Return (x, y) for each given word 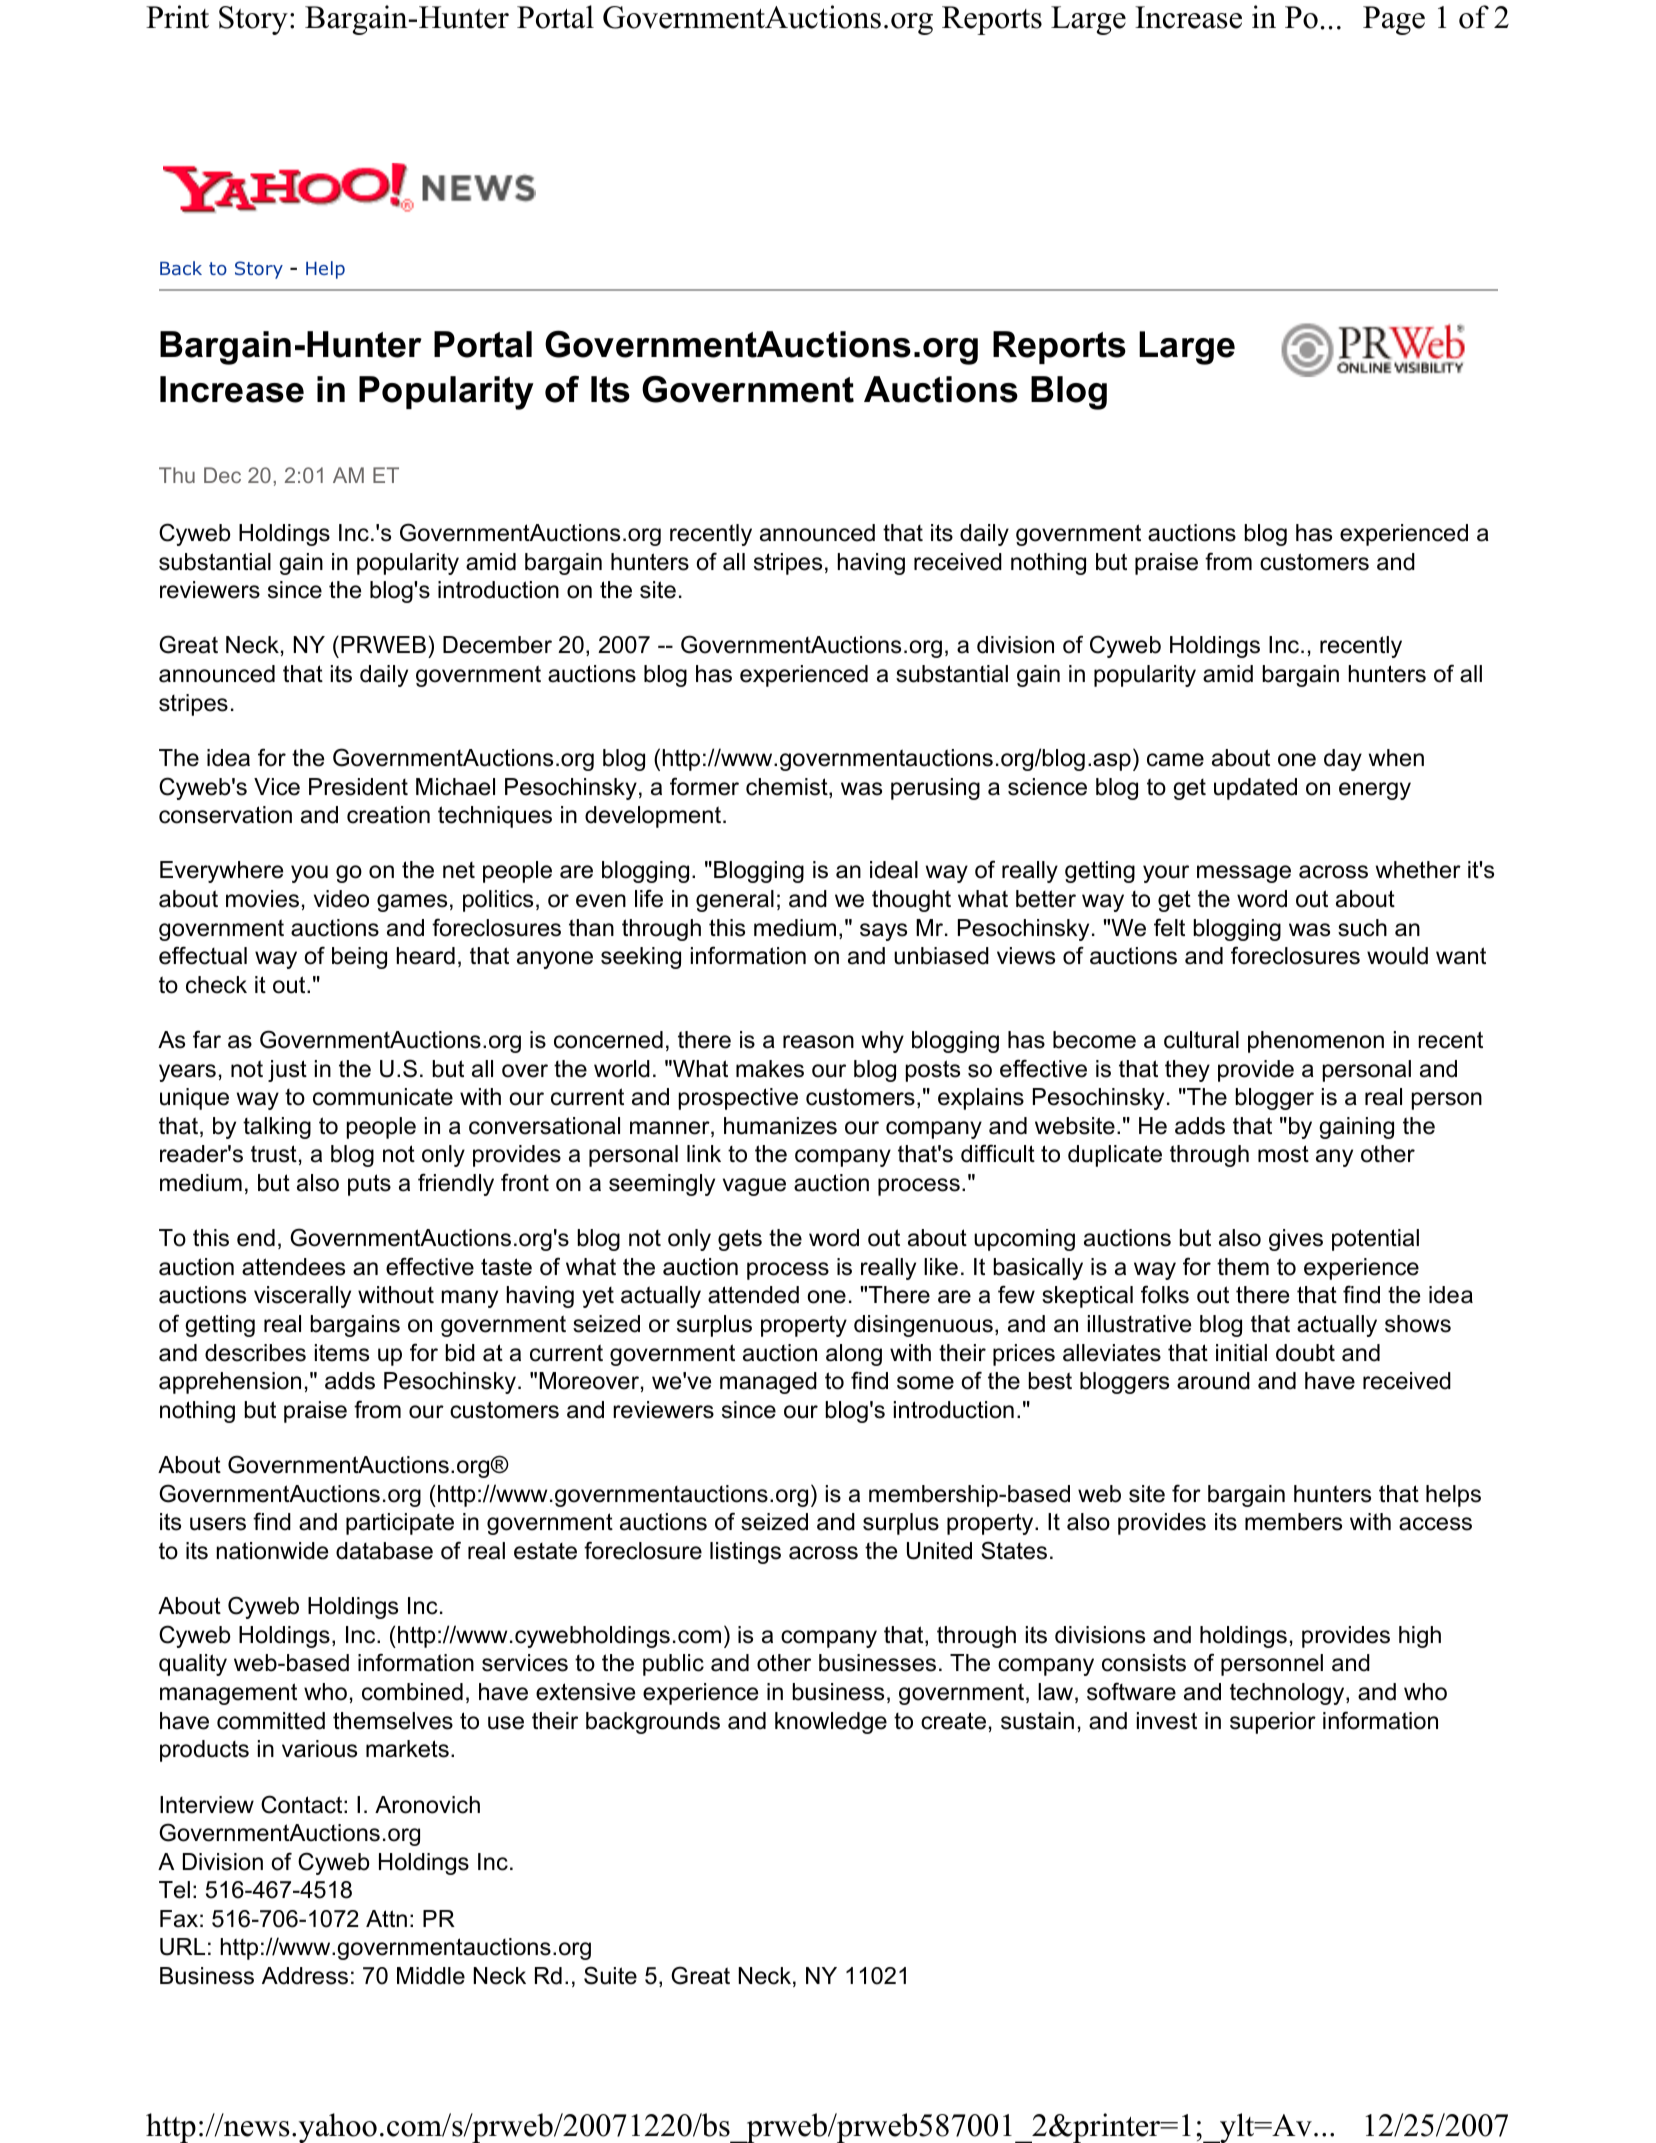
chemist (788, 788)
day (1343, 760)
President (358, 787)
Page (1394, 20)
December (497, 645)
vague (754, 1187)
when (1396, 758)
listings (745, 1553)
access (1435, 1524)
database (384, 1551)
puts (369, 1185)
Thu (177, 475)
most (1283, 1154)
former (704, 786)
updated (1255, 789)
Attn (386, 1918)
